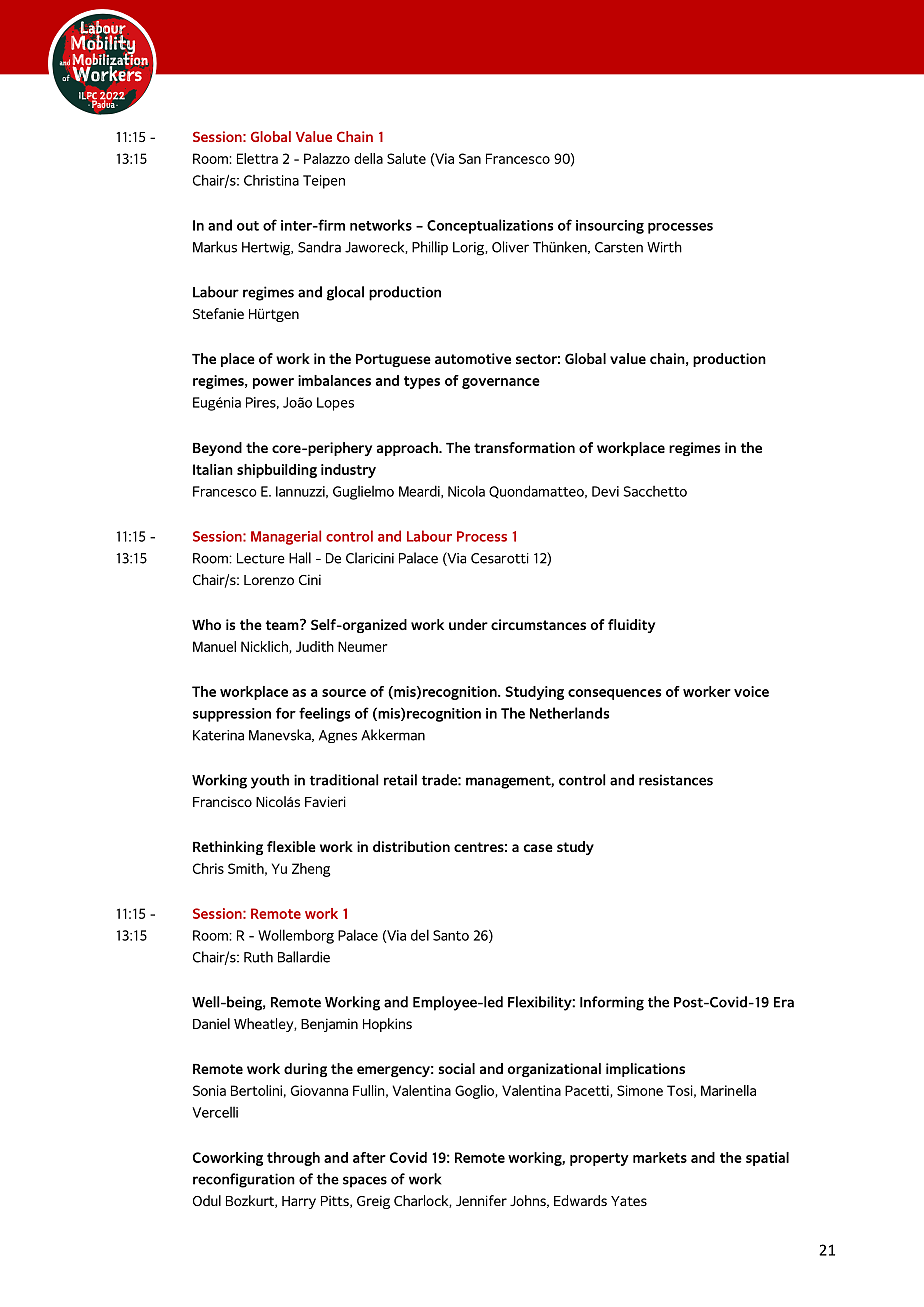  What do you see at coordinates (524, 447) in the screenshot?
I see `transformation` at bounding box center [524, 447].
